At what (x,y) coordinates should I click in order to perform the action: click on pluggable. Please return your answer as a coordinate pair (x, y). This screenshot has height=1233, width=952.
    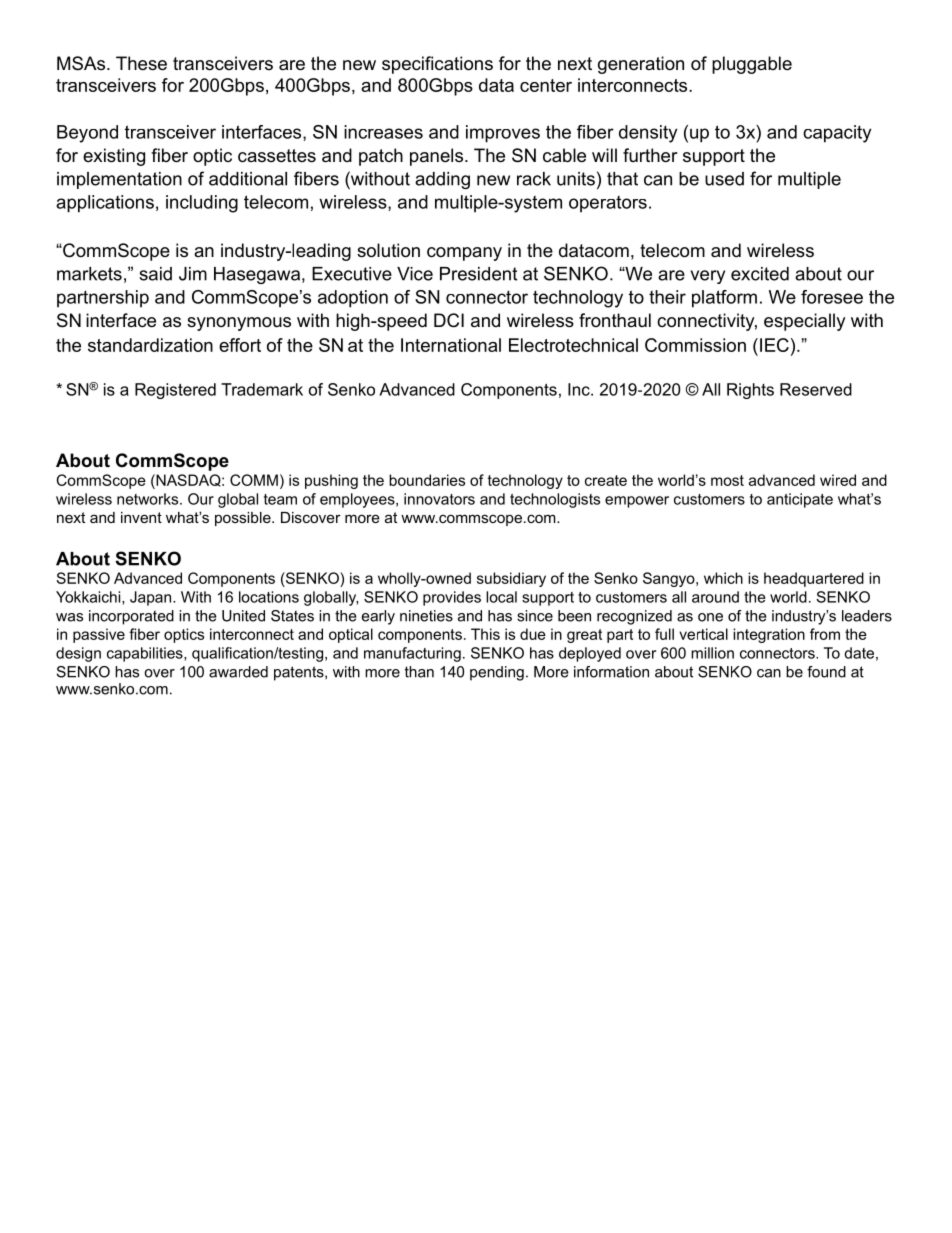
    Looking at the image, I should click on (752, 65).
